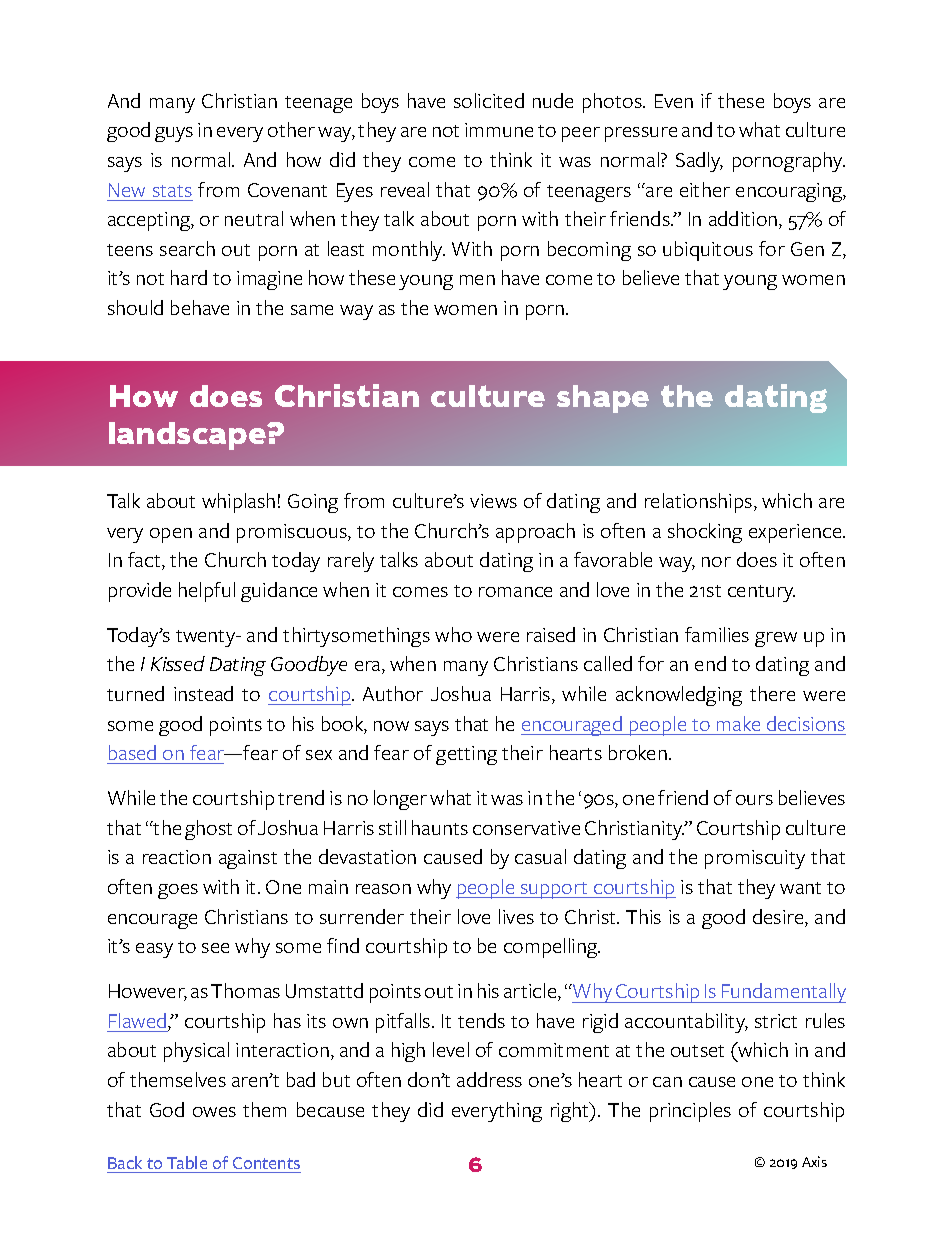  What do you see at coordinates (700, 503) in the page?
I see `relationships` at bounding box center [700, 503].
